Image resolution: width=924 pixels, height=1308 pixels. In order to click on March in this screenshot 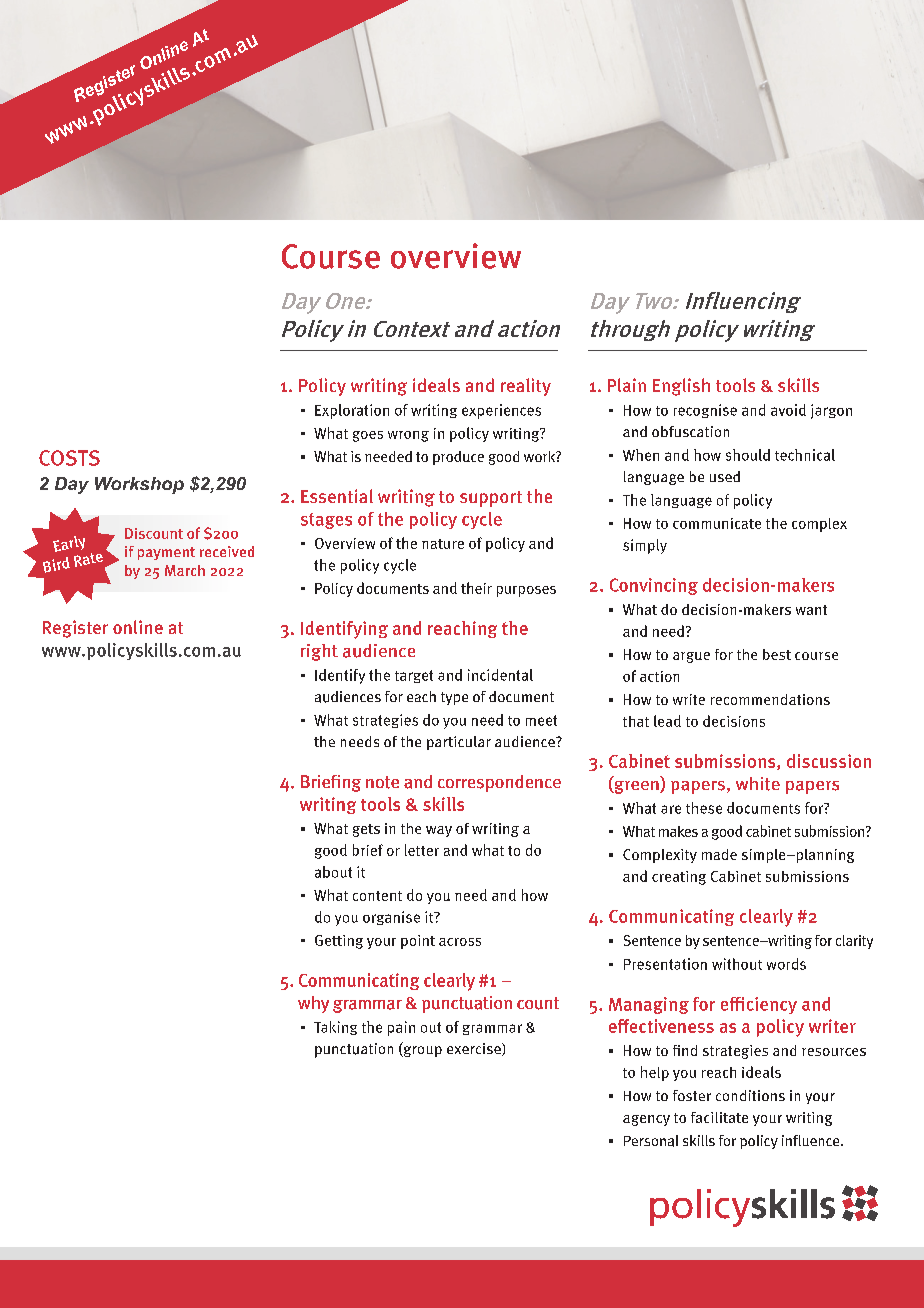, I will do `click(185, 570)`.
